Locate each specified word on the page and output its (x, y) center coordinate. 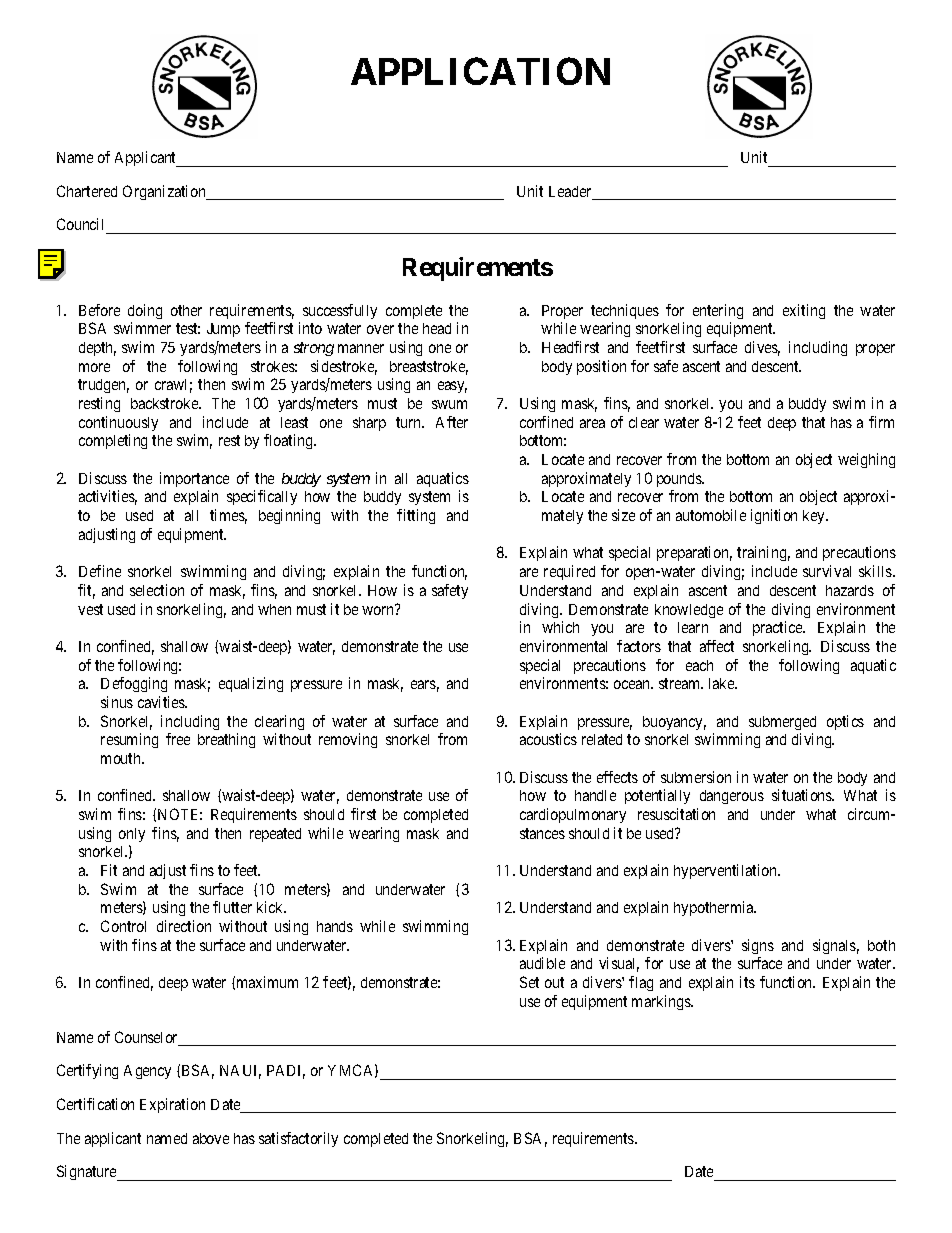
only (132, 835)
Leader (571, 193)
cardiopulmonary (573, 815)
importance (194, 479)
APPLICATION (480, 71)
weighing (866, 460)
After (452, 422)
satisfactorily (298, 1139)
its (747, 982)
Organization (165, 192)
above (211, 1138)
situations (803, 795)
